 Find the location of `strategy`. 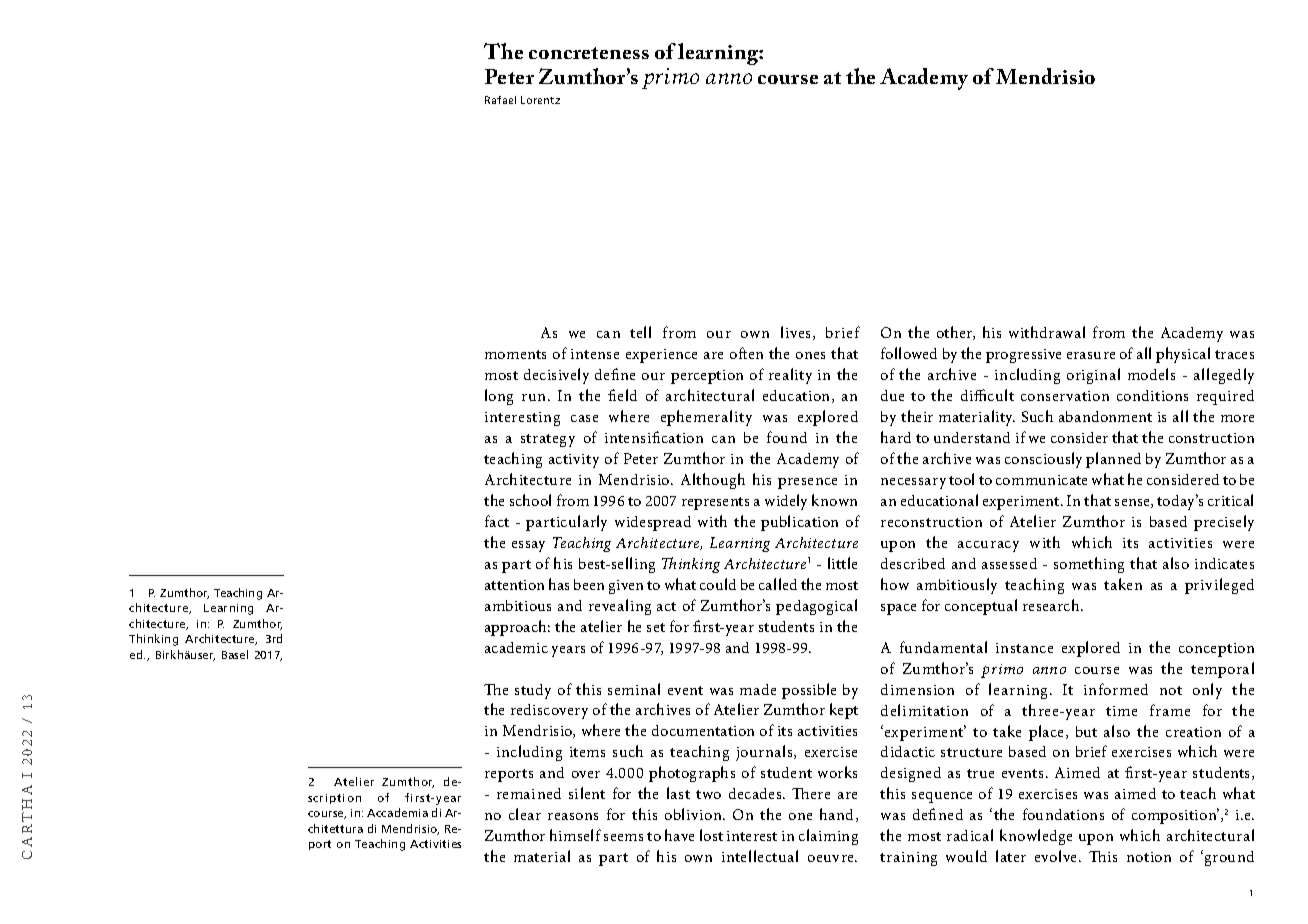

strategy is located at coordinates (548, 440).
